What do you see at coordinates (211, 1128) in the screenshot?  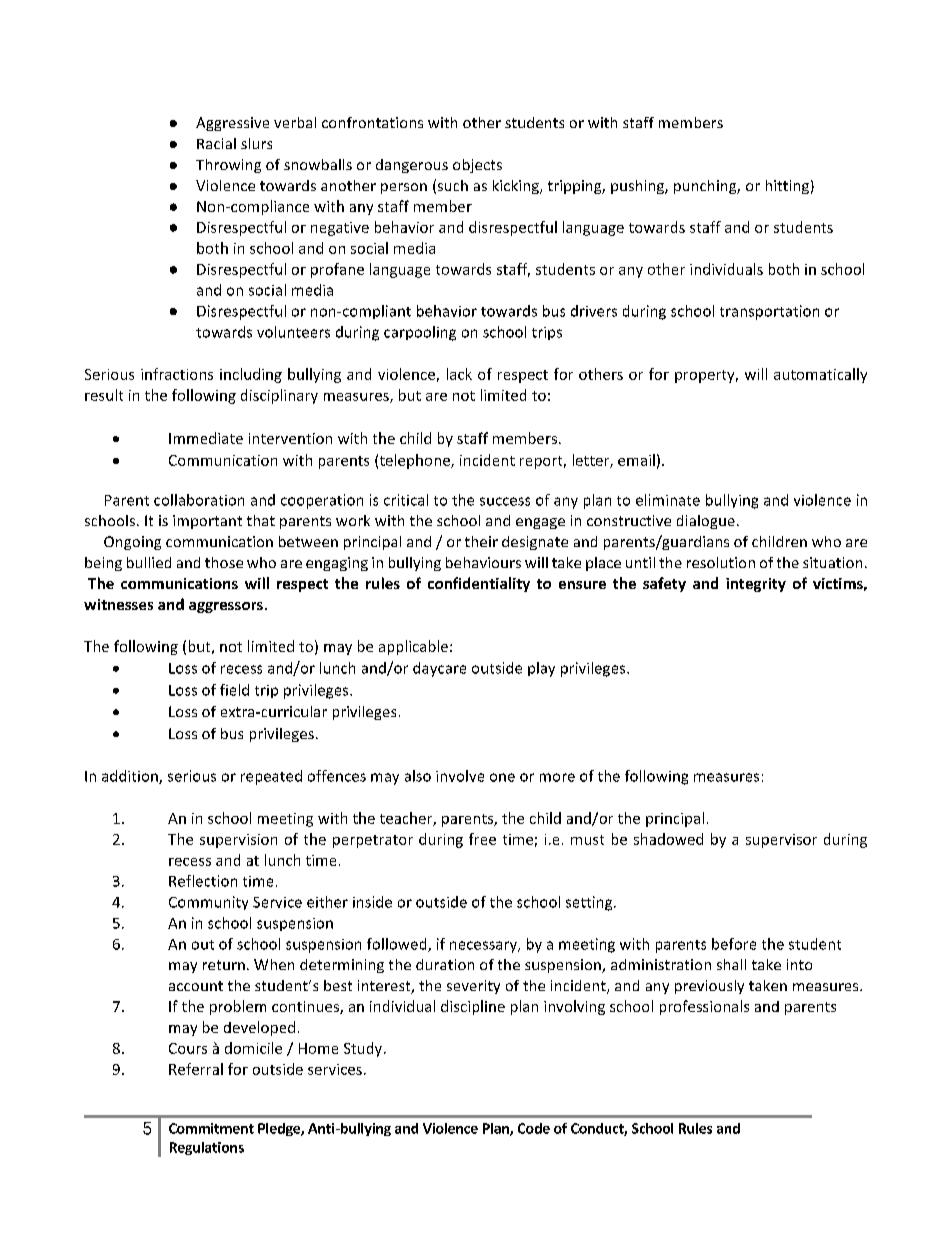 I see `Commitment` at bounding box center [211, 1128].
